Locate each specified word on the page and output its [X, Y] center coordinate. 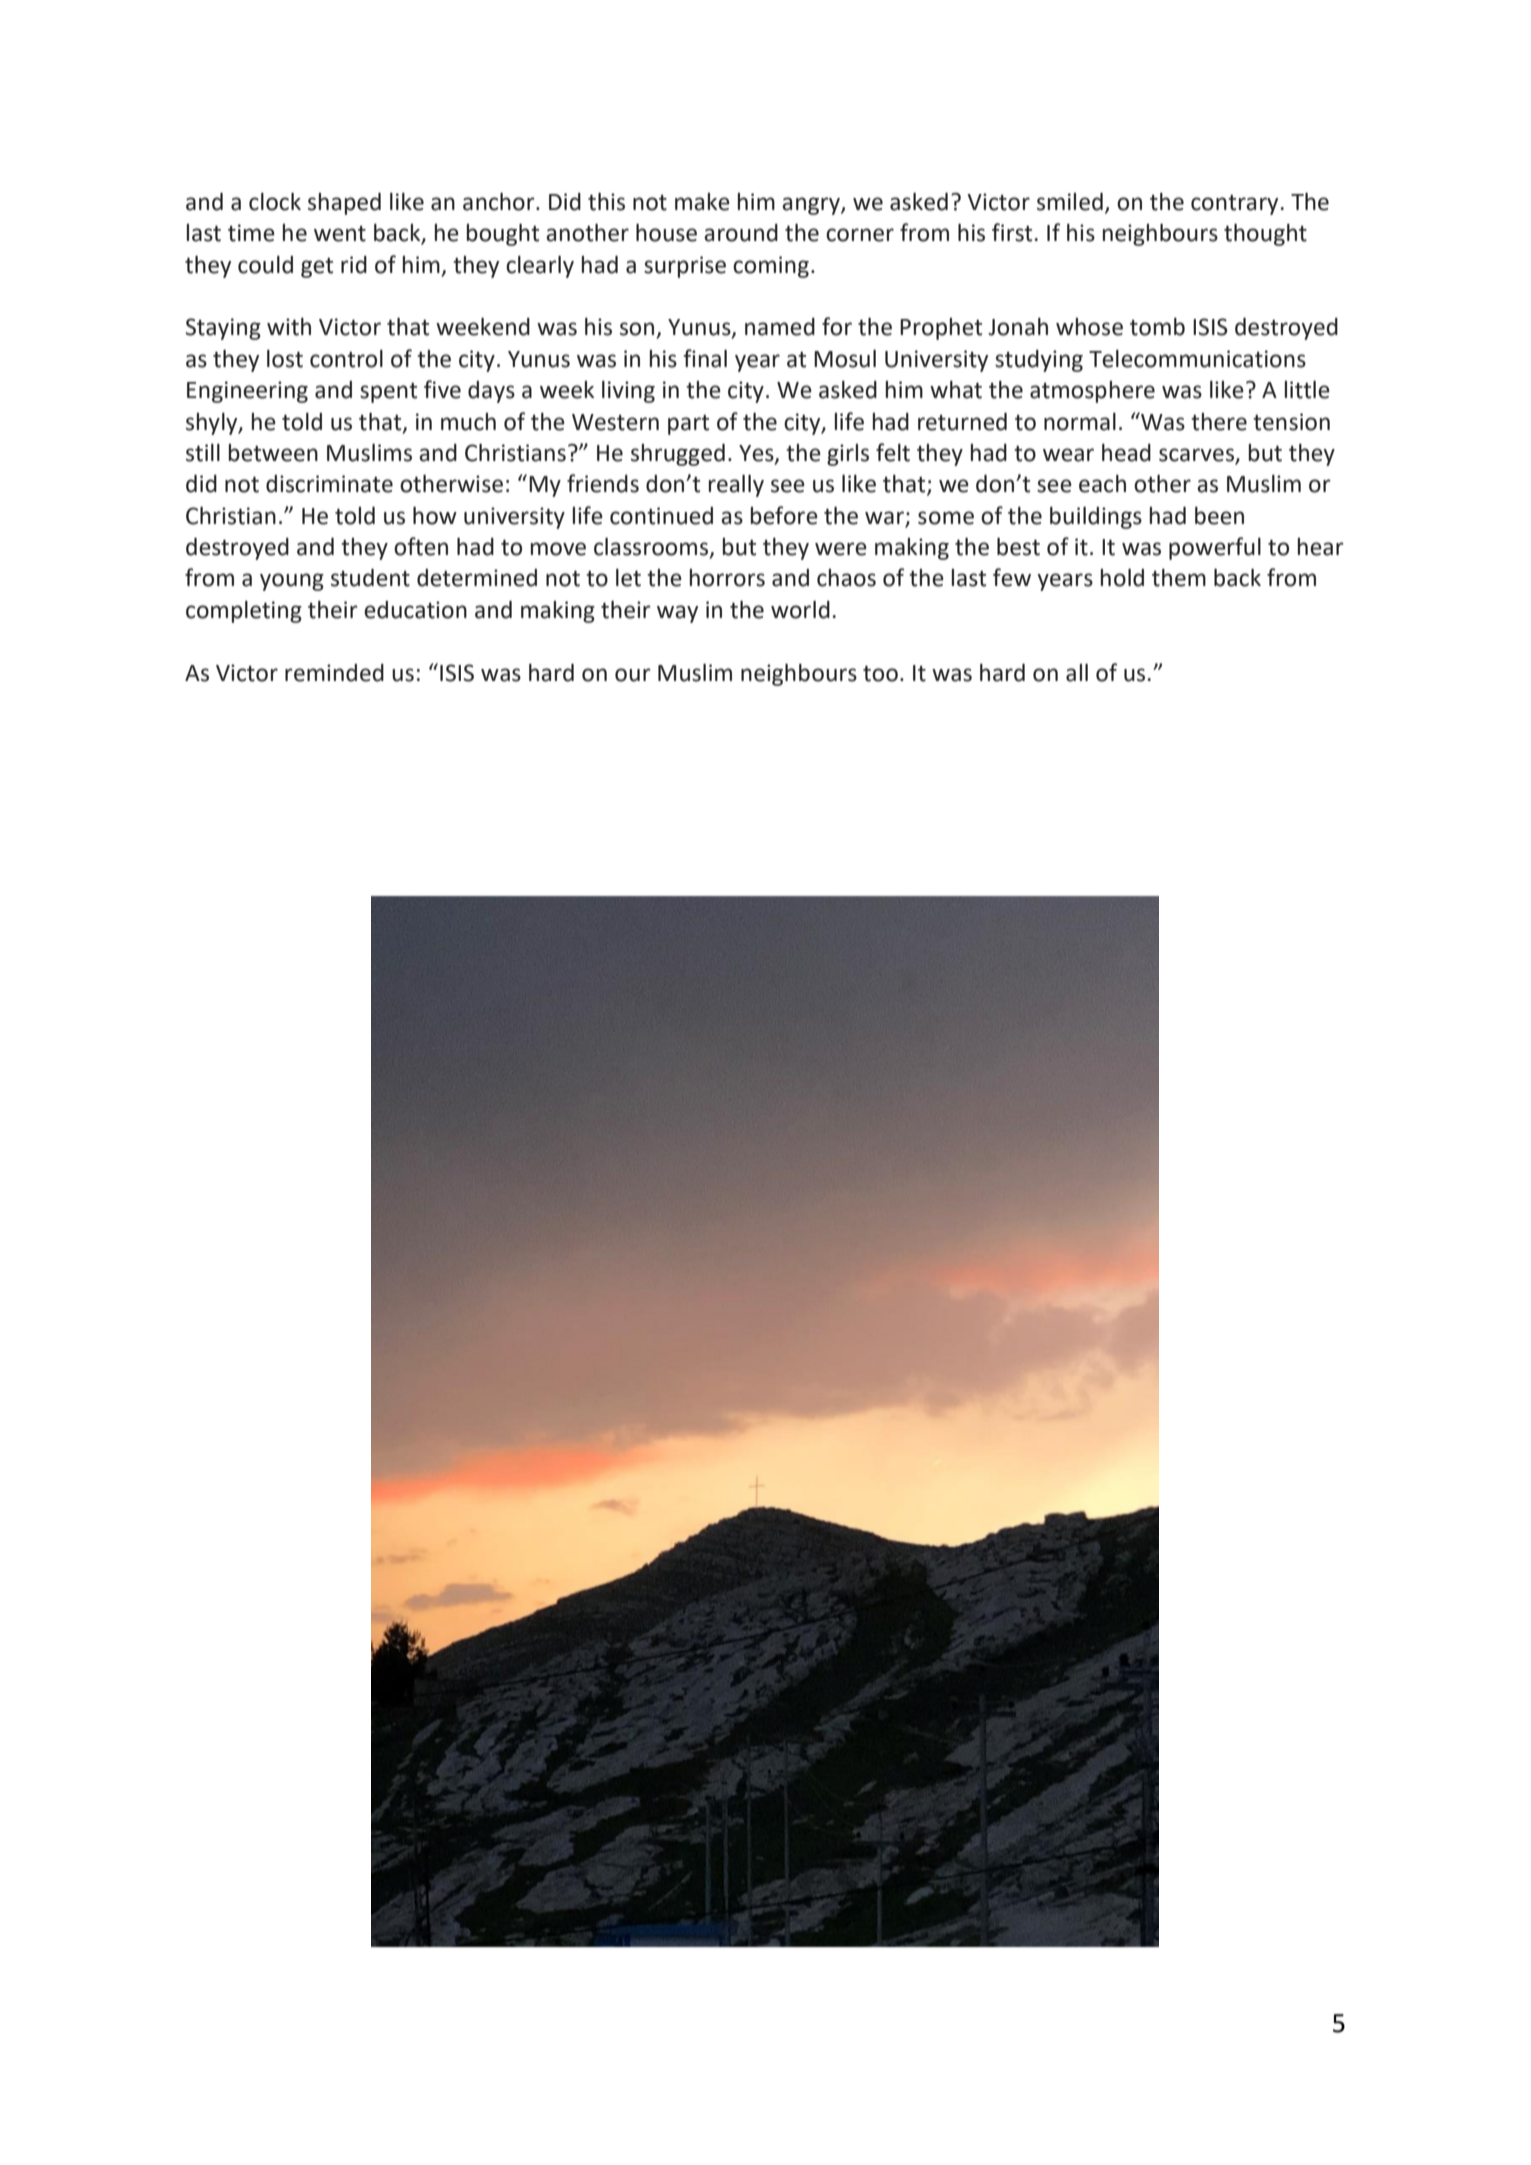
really [736, 486]
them [1179, 578]
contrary [1234, 205]
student [370, 578]
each [1102, 484]
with [289, 327]
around [741, 233]
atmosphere [1092, 392]
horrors [727, 578]
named [780, 327]
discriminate [329, 484]
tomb [1157, 327]
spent [388, 393]
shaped [344, 204]
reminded [334, 673]
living [628, 392]
